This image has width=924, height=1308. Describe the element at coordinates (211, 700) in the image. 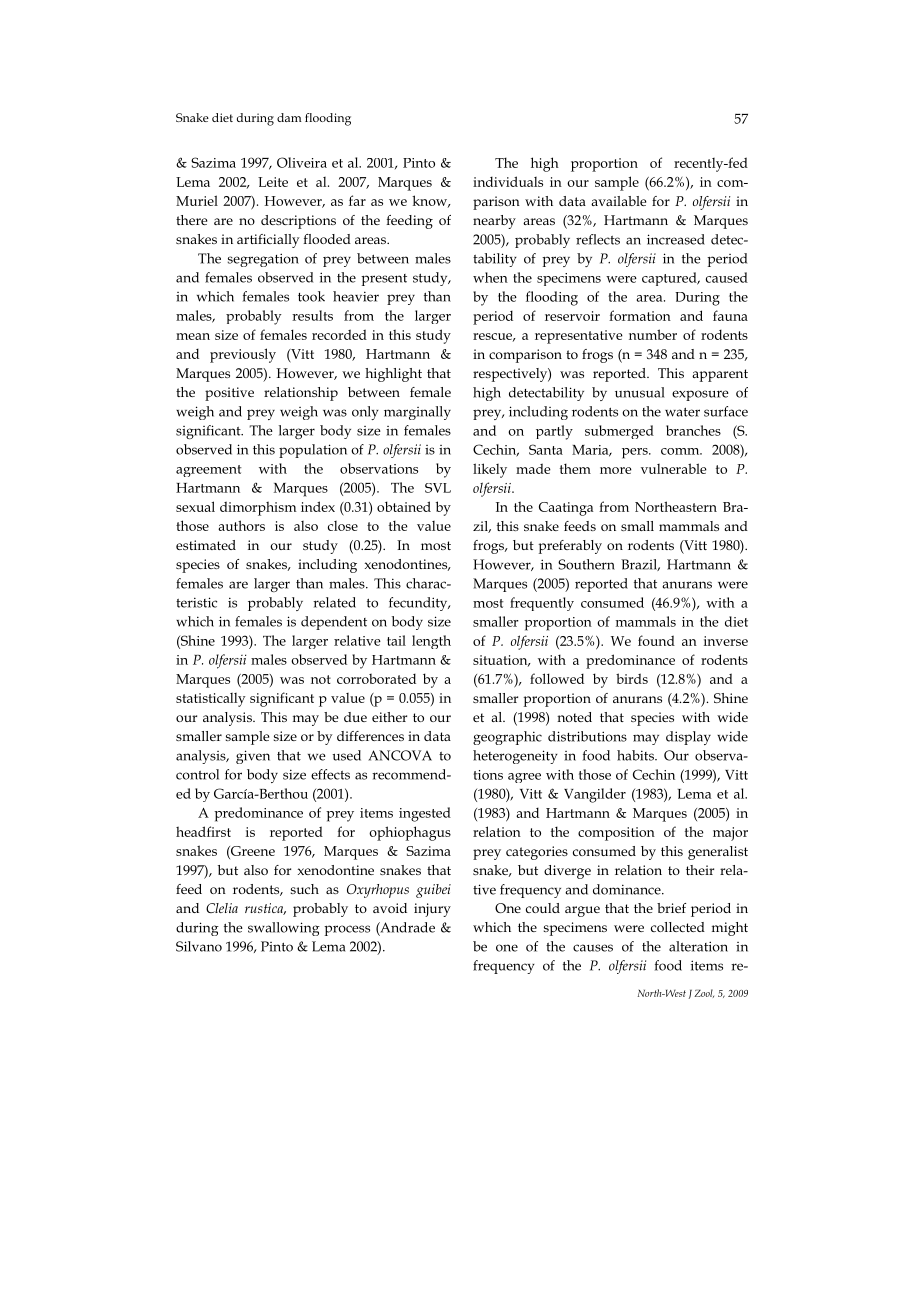

I see `statistically` at that location.
